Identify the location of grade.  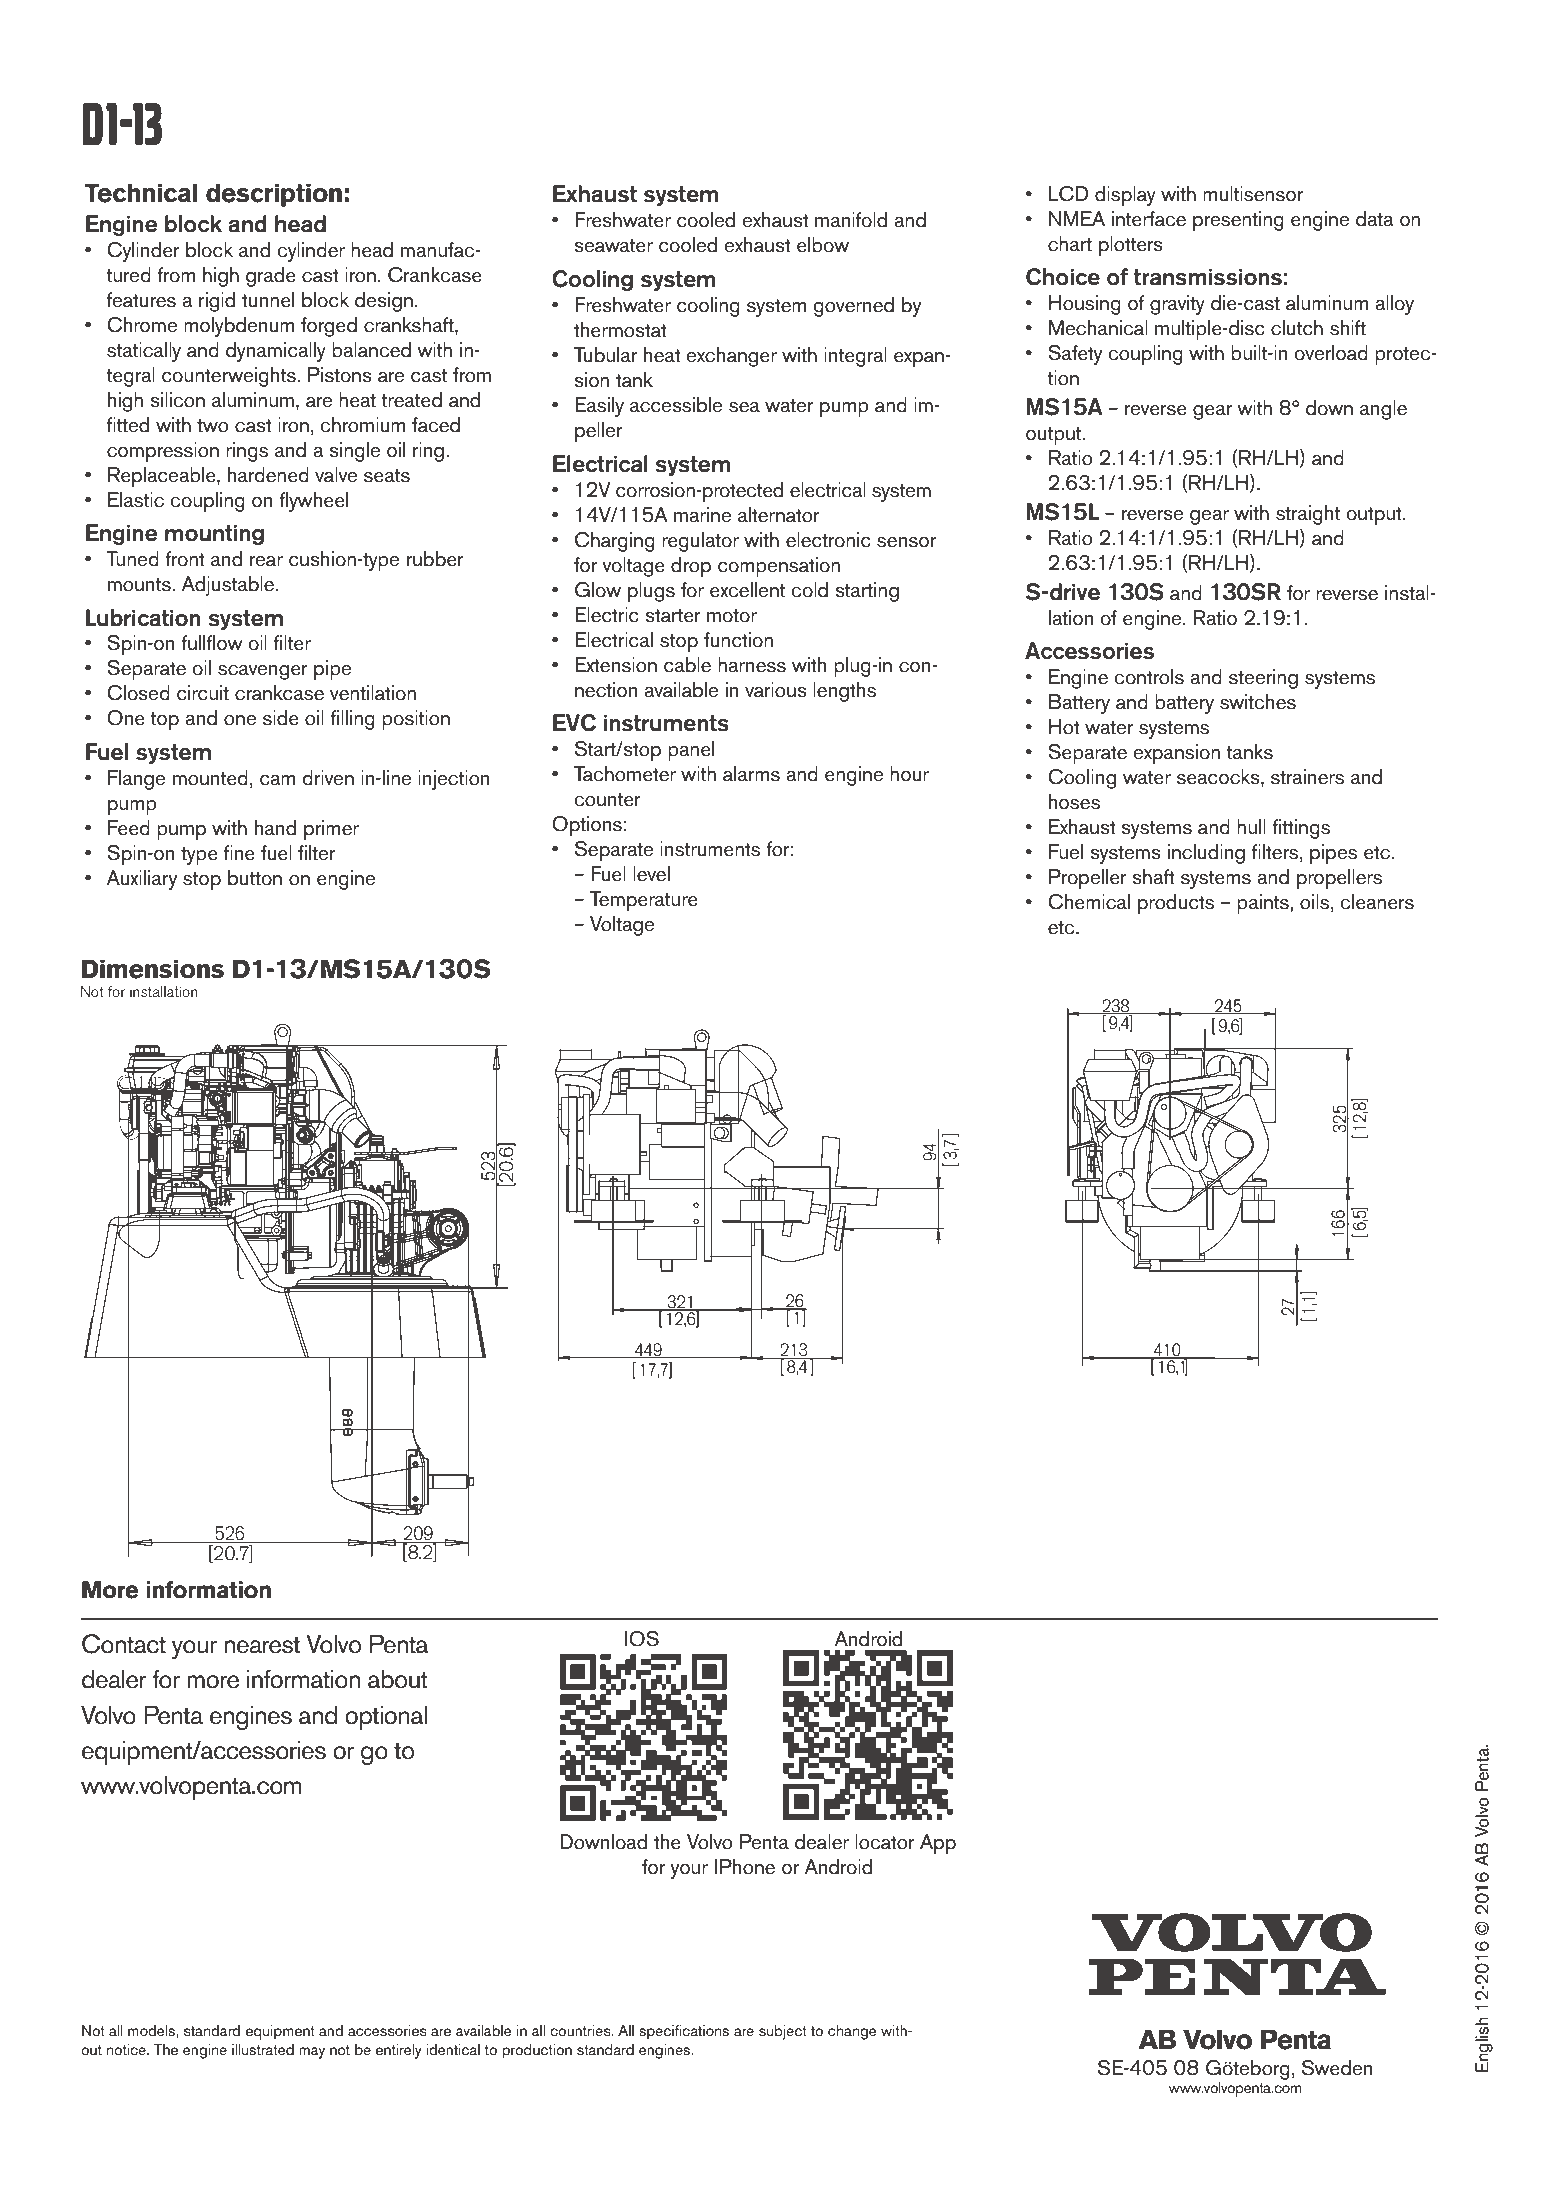
(271, 277).
